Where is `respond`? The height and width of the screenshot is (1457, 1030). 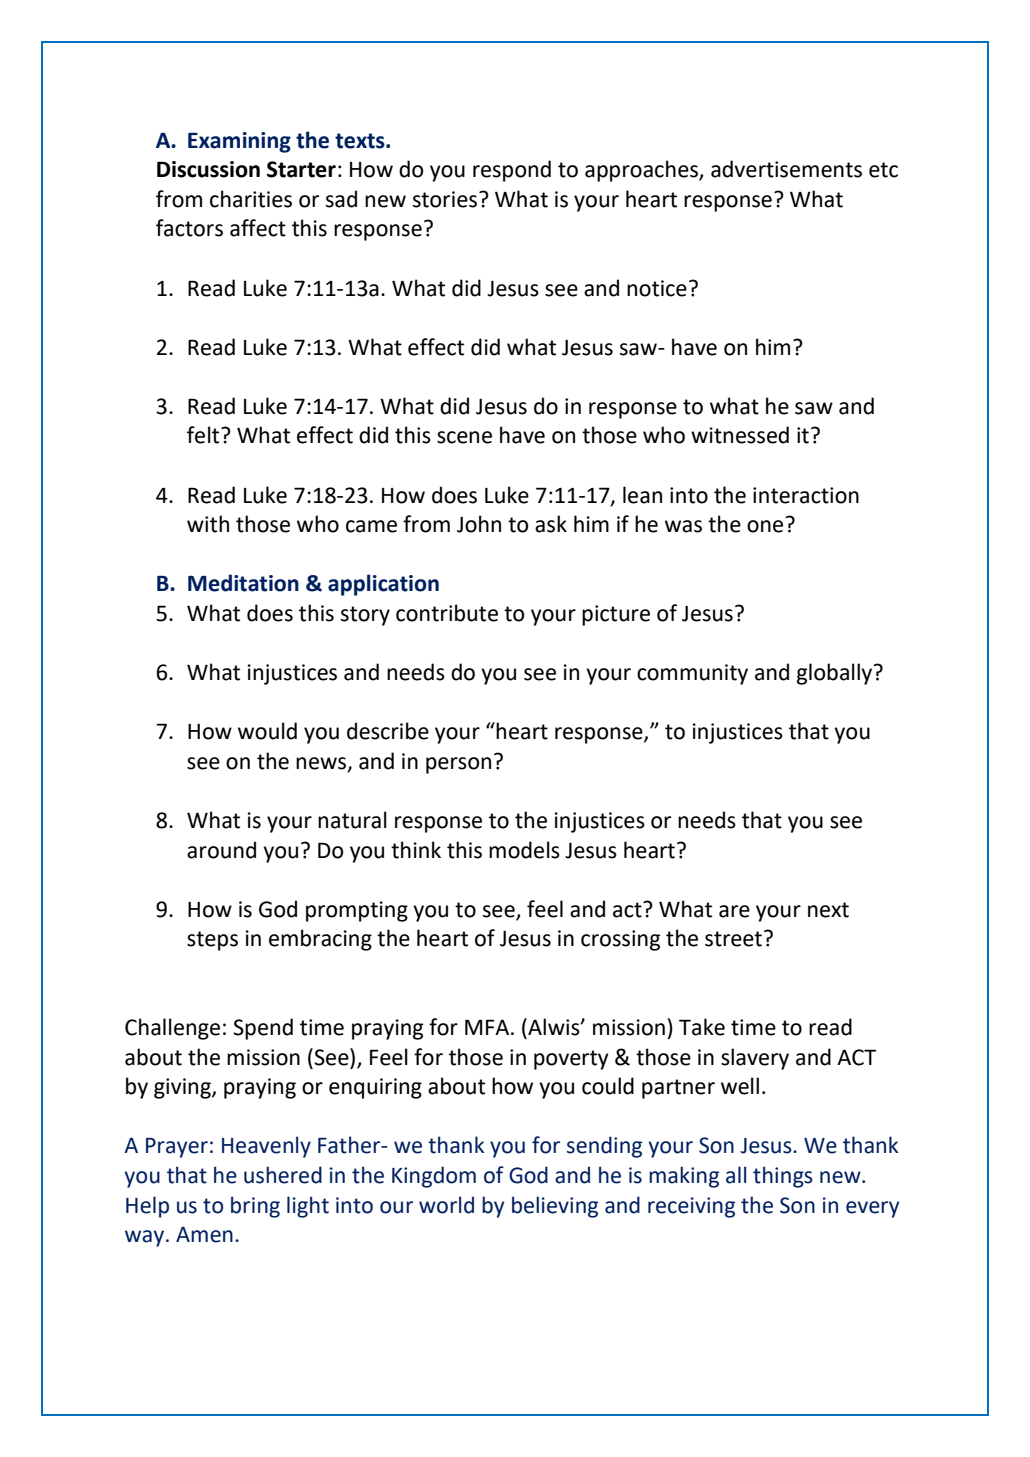 respond is located at coordinates (512, 171).
